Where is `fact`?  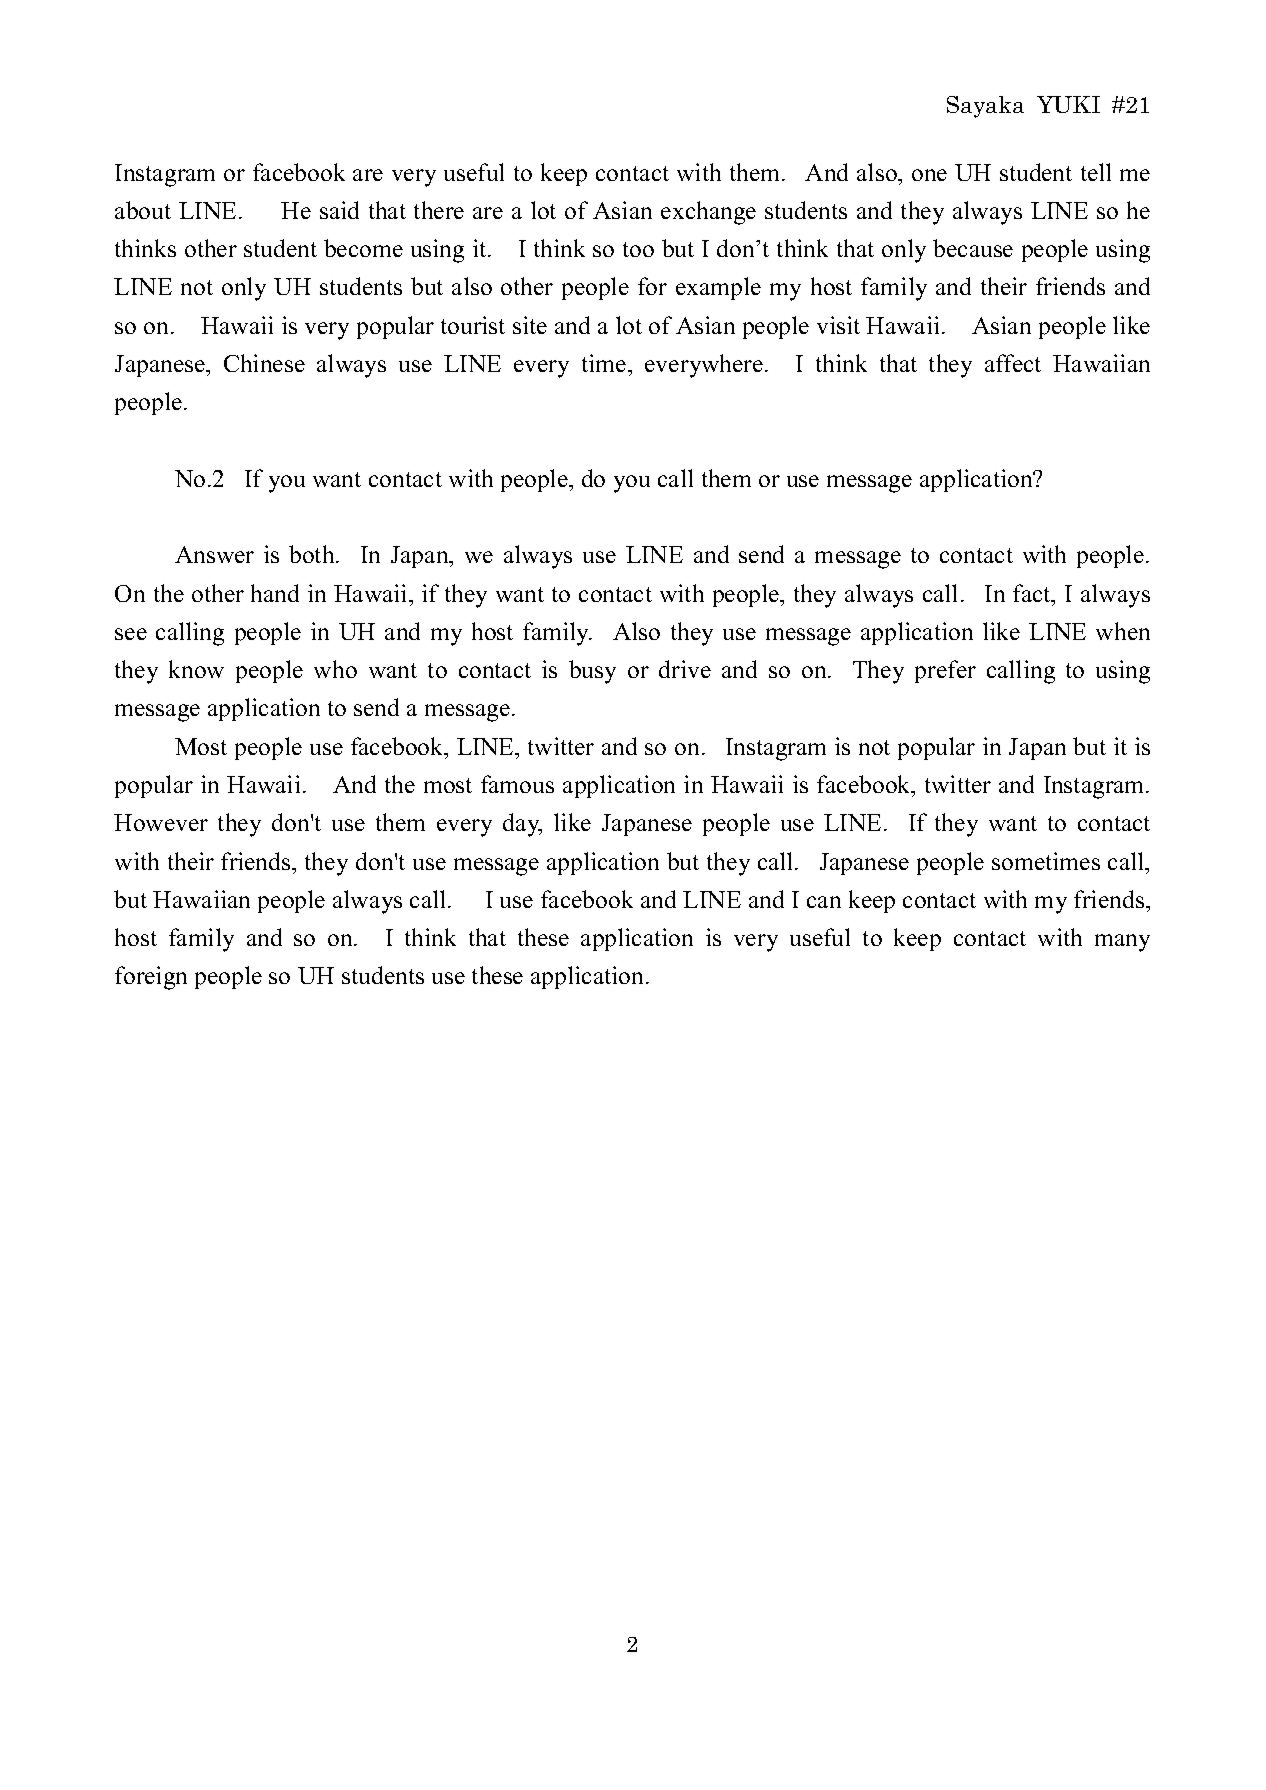
fact is located at coordinates (1033, 593).
